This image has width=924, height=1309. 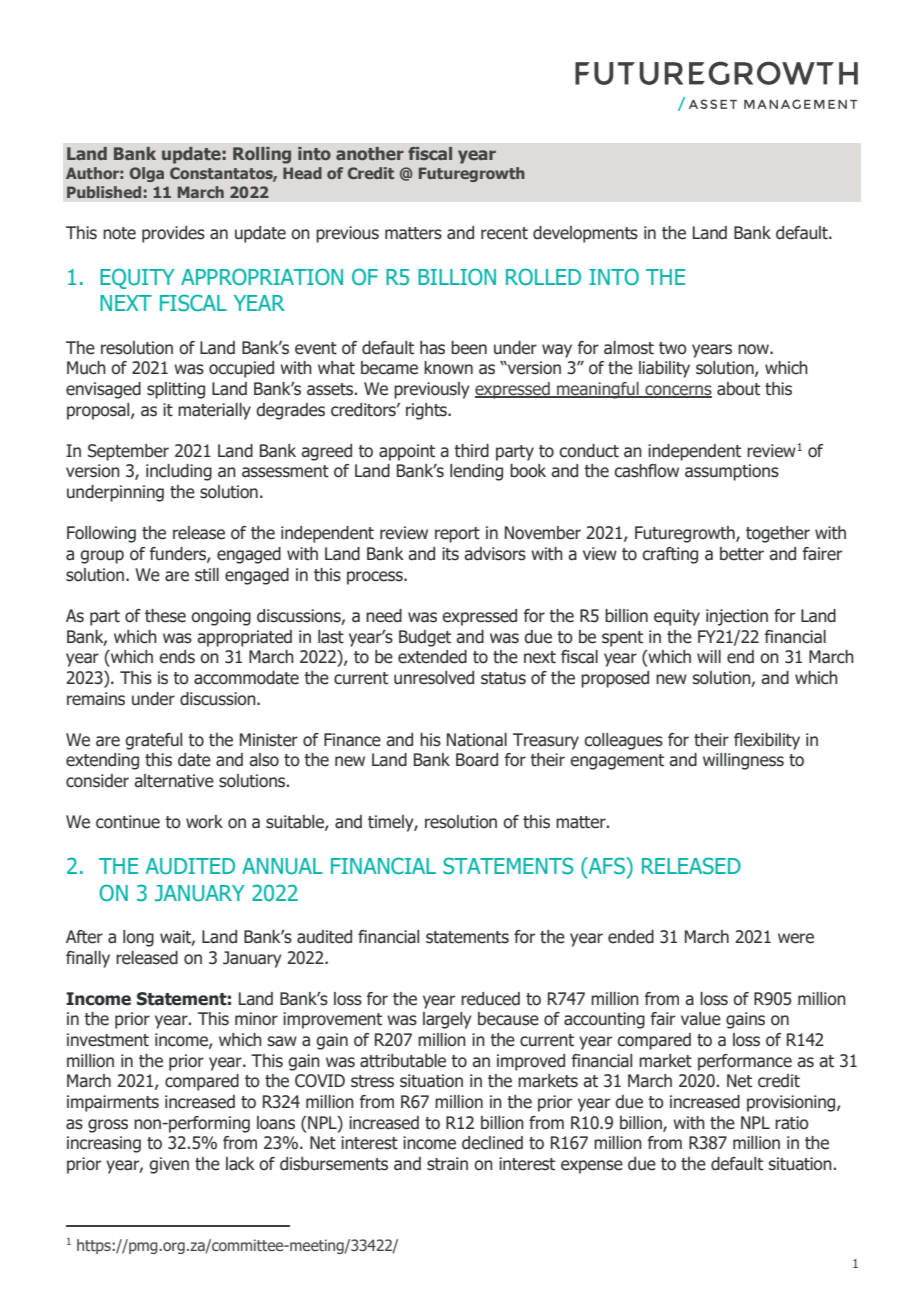 I want to click on developments, so click(x=585, y=234).
